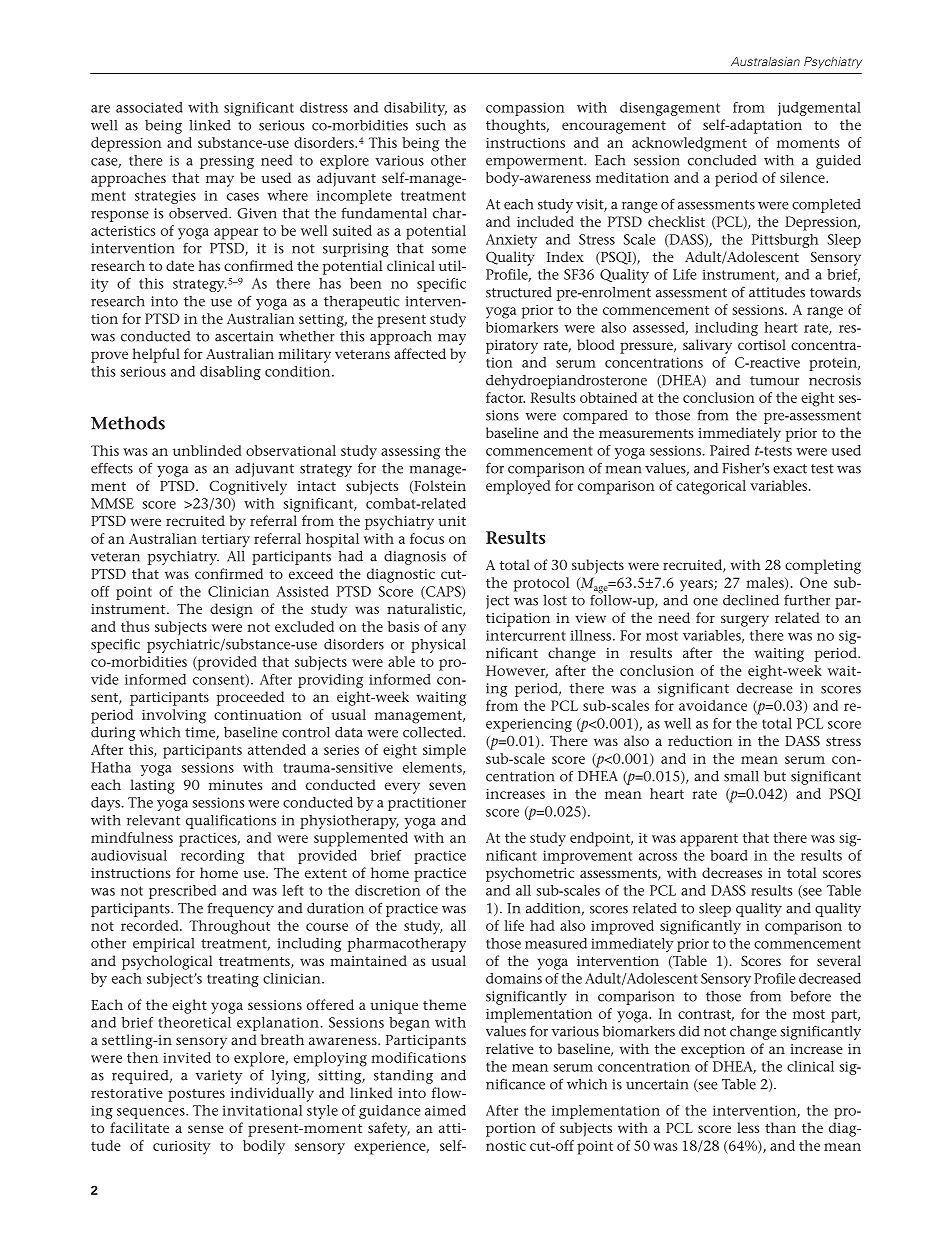 Image resolution: width=952 pixels, height=1247 pixels. I want to click on associated, so click(149, 107).
